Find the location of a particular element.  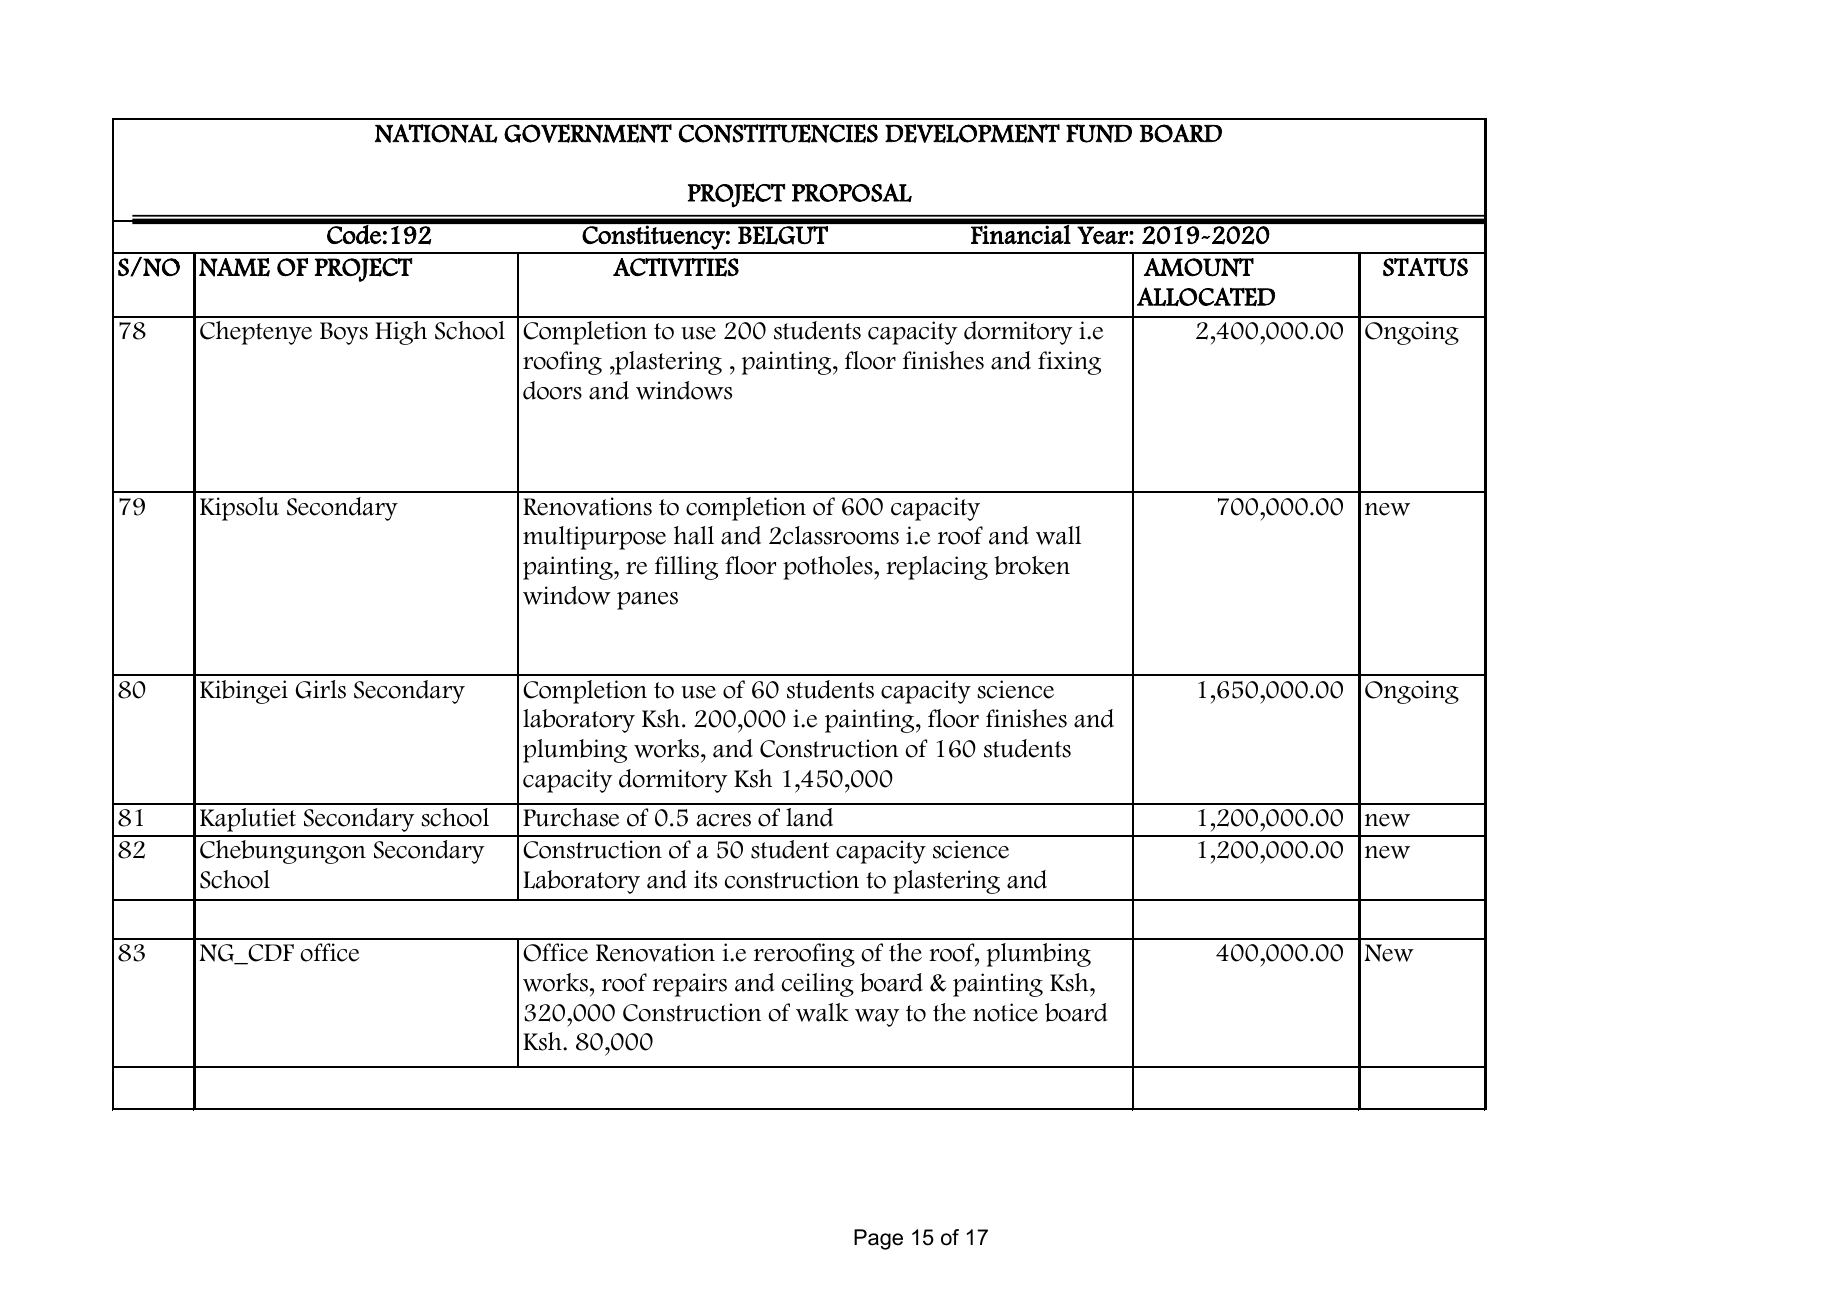

FUND is located at coordinates (1099, 133).
